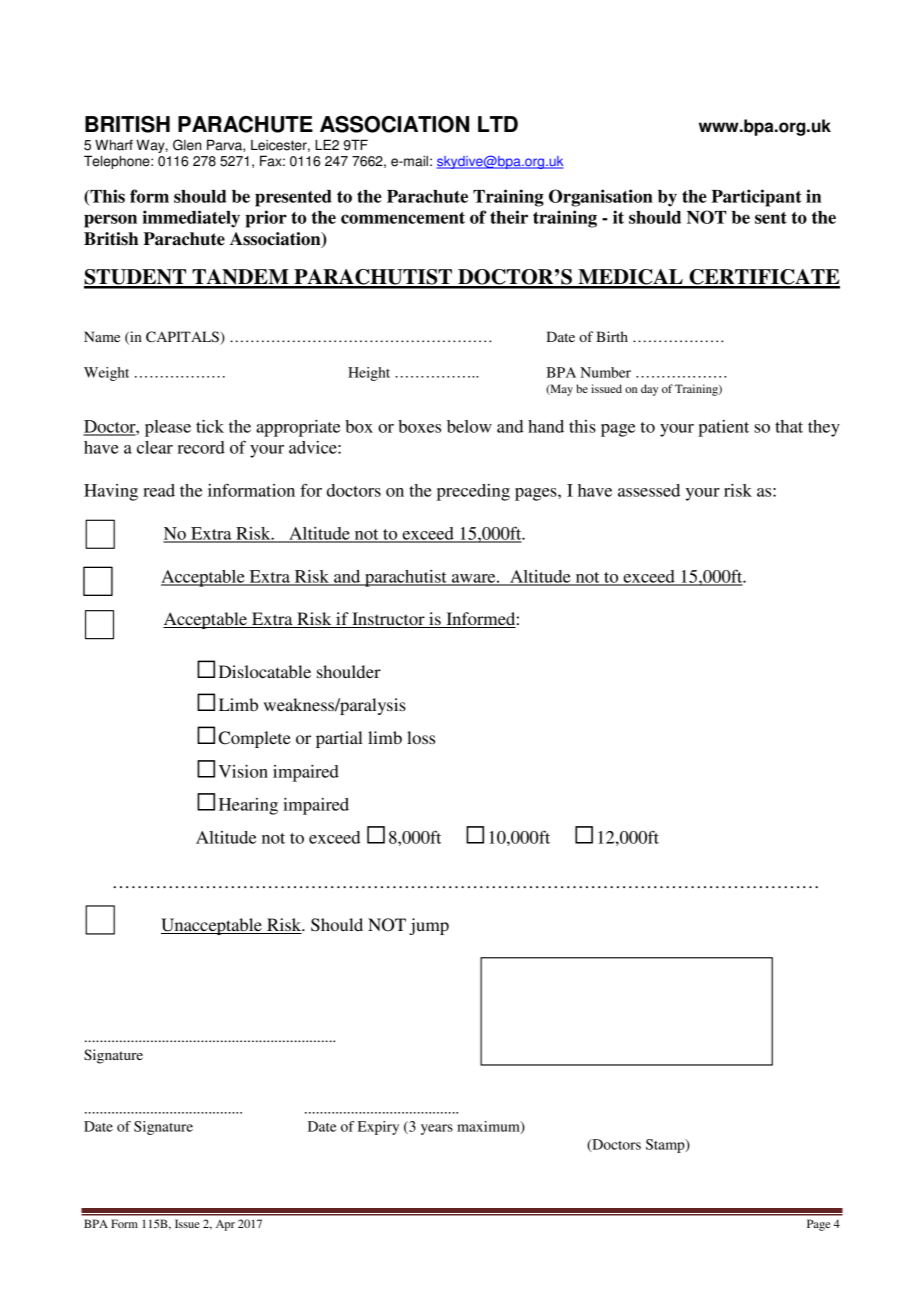 The height and width of the image is (1308, 924). Describe the element at coordinates (339, 739) in the image. I see `partial` at that location.
